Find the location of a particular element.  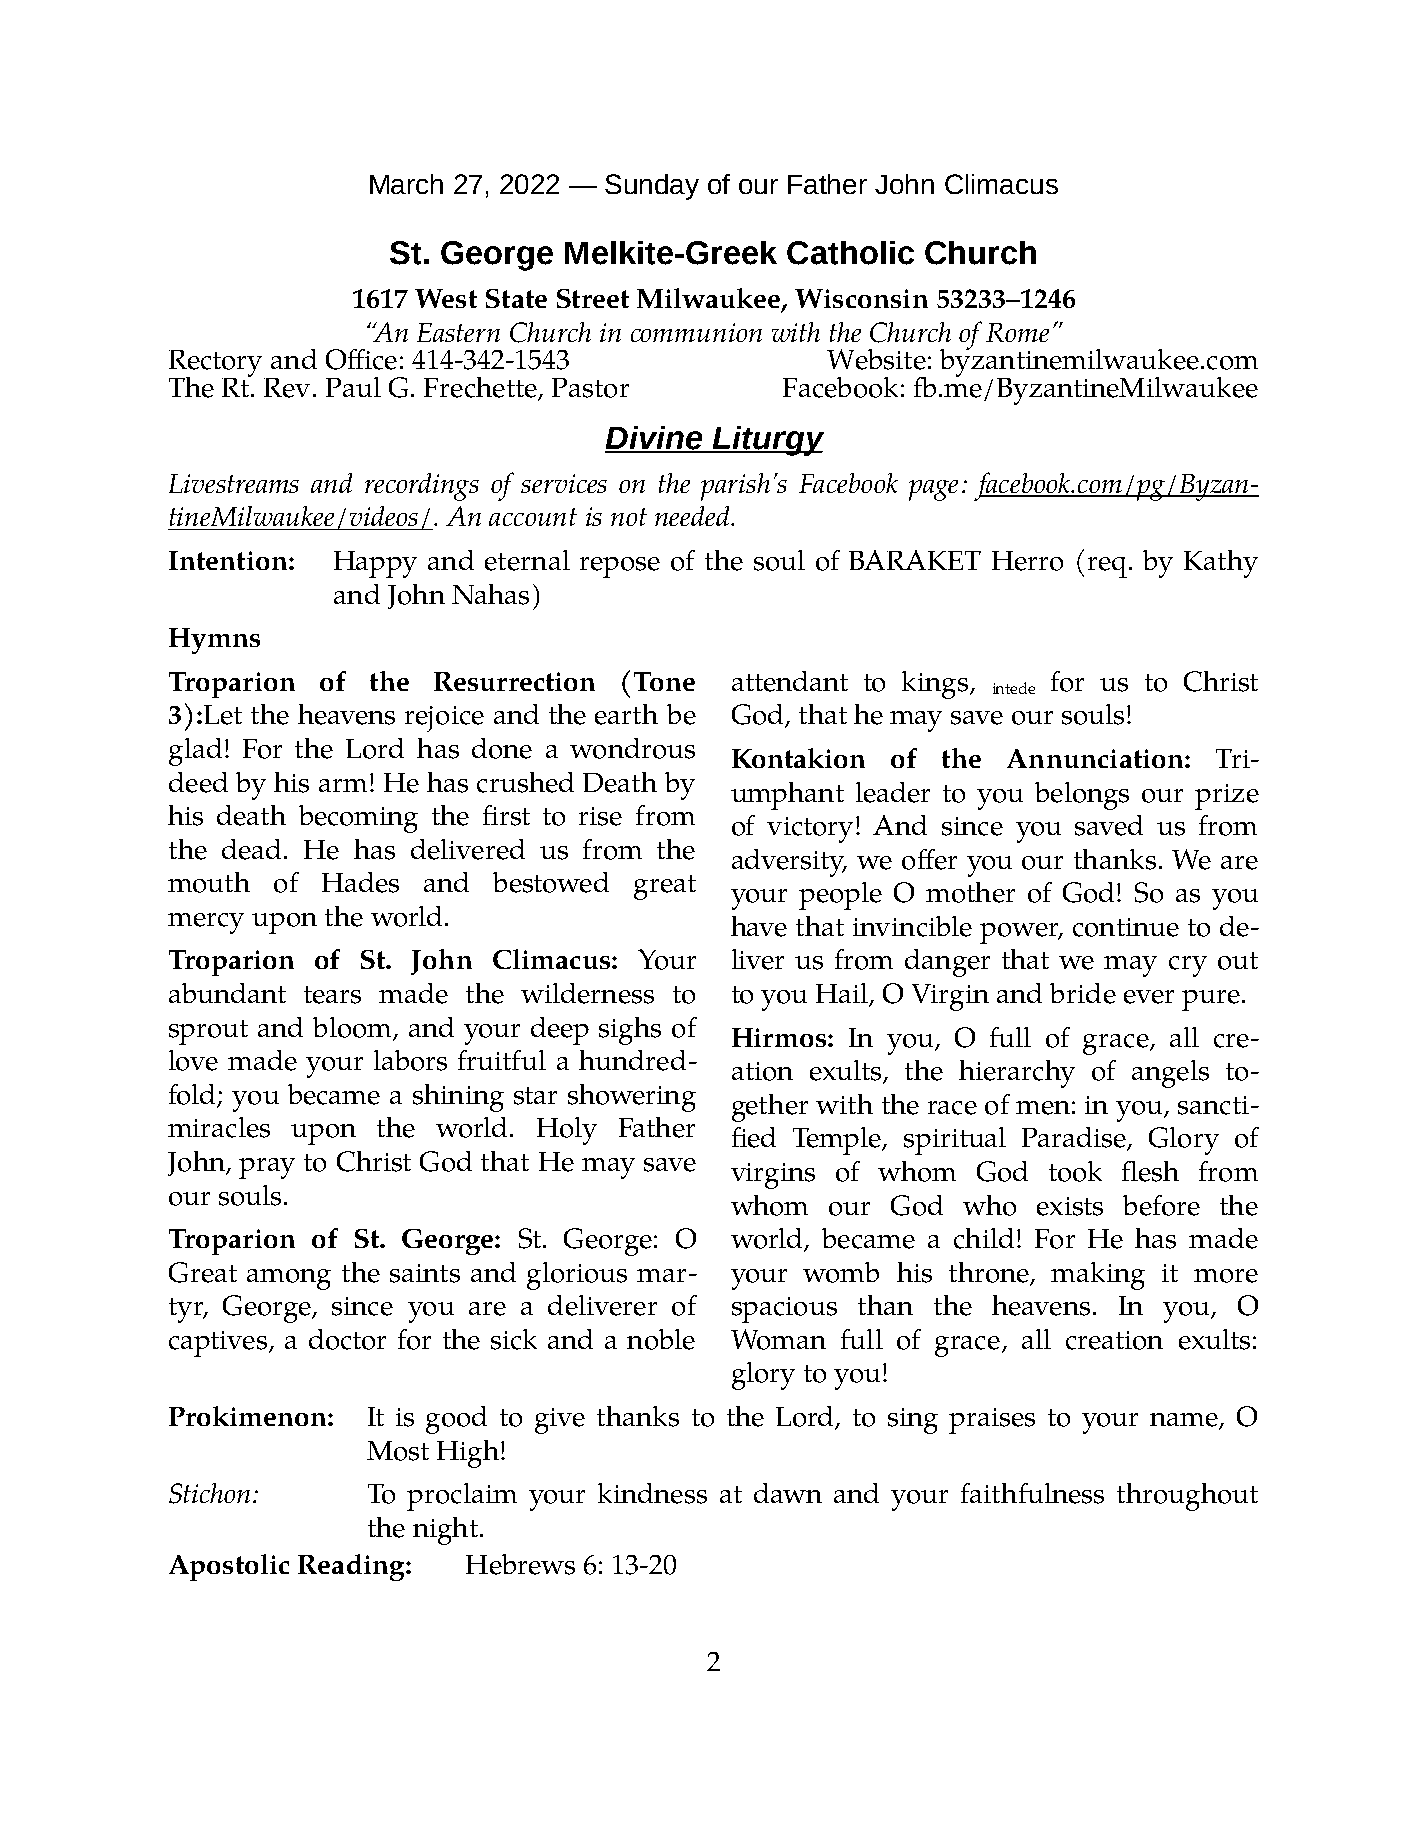

Livestreams is located at coordinates (234, 483).
